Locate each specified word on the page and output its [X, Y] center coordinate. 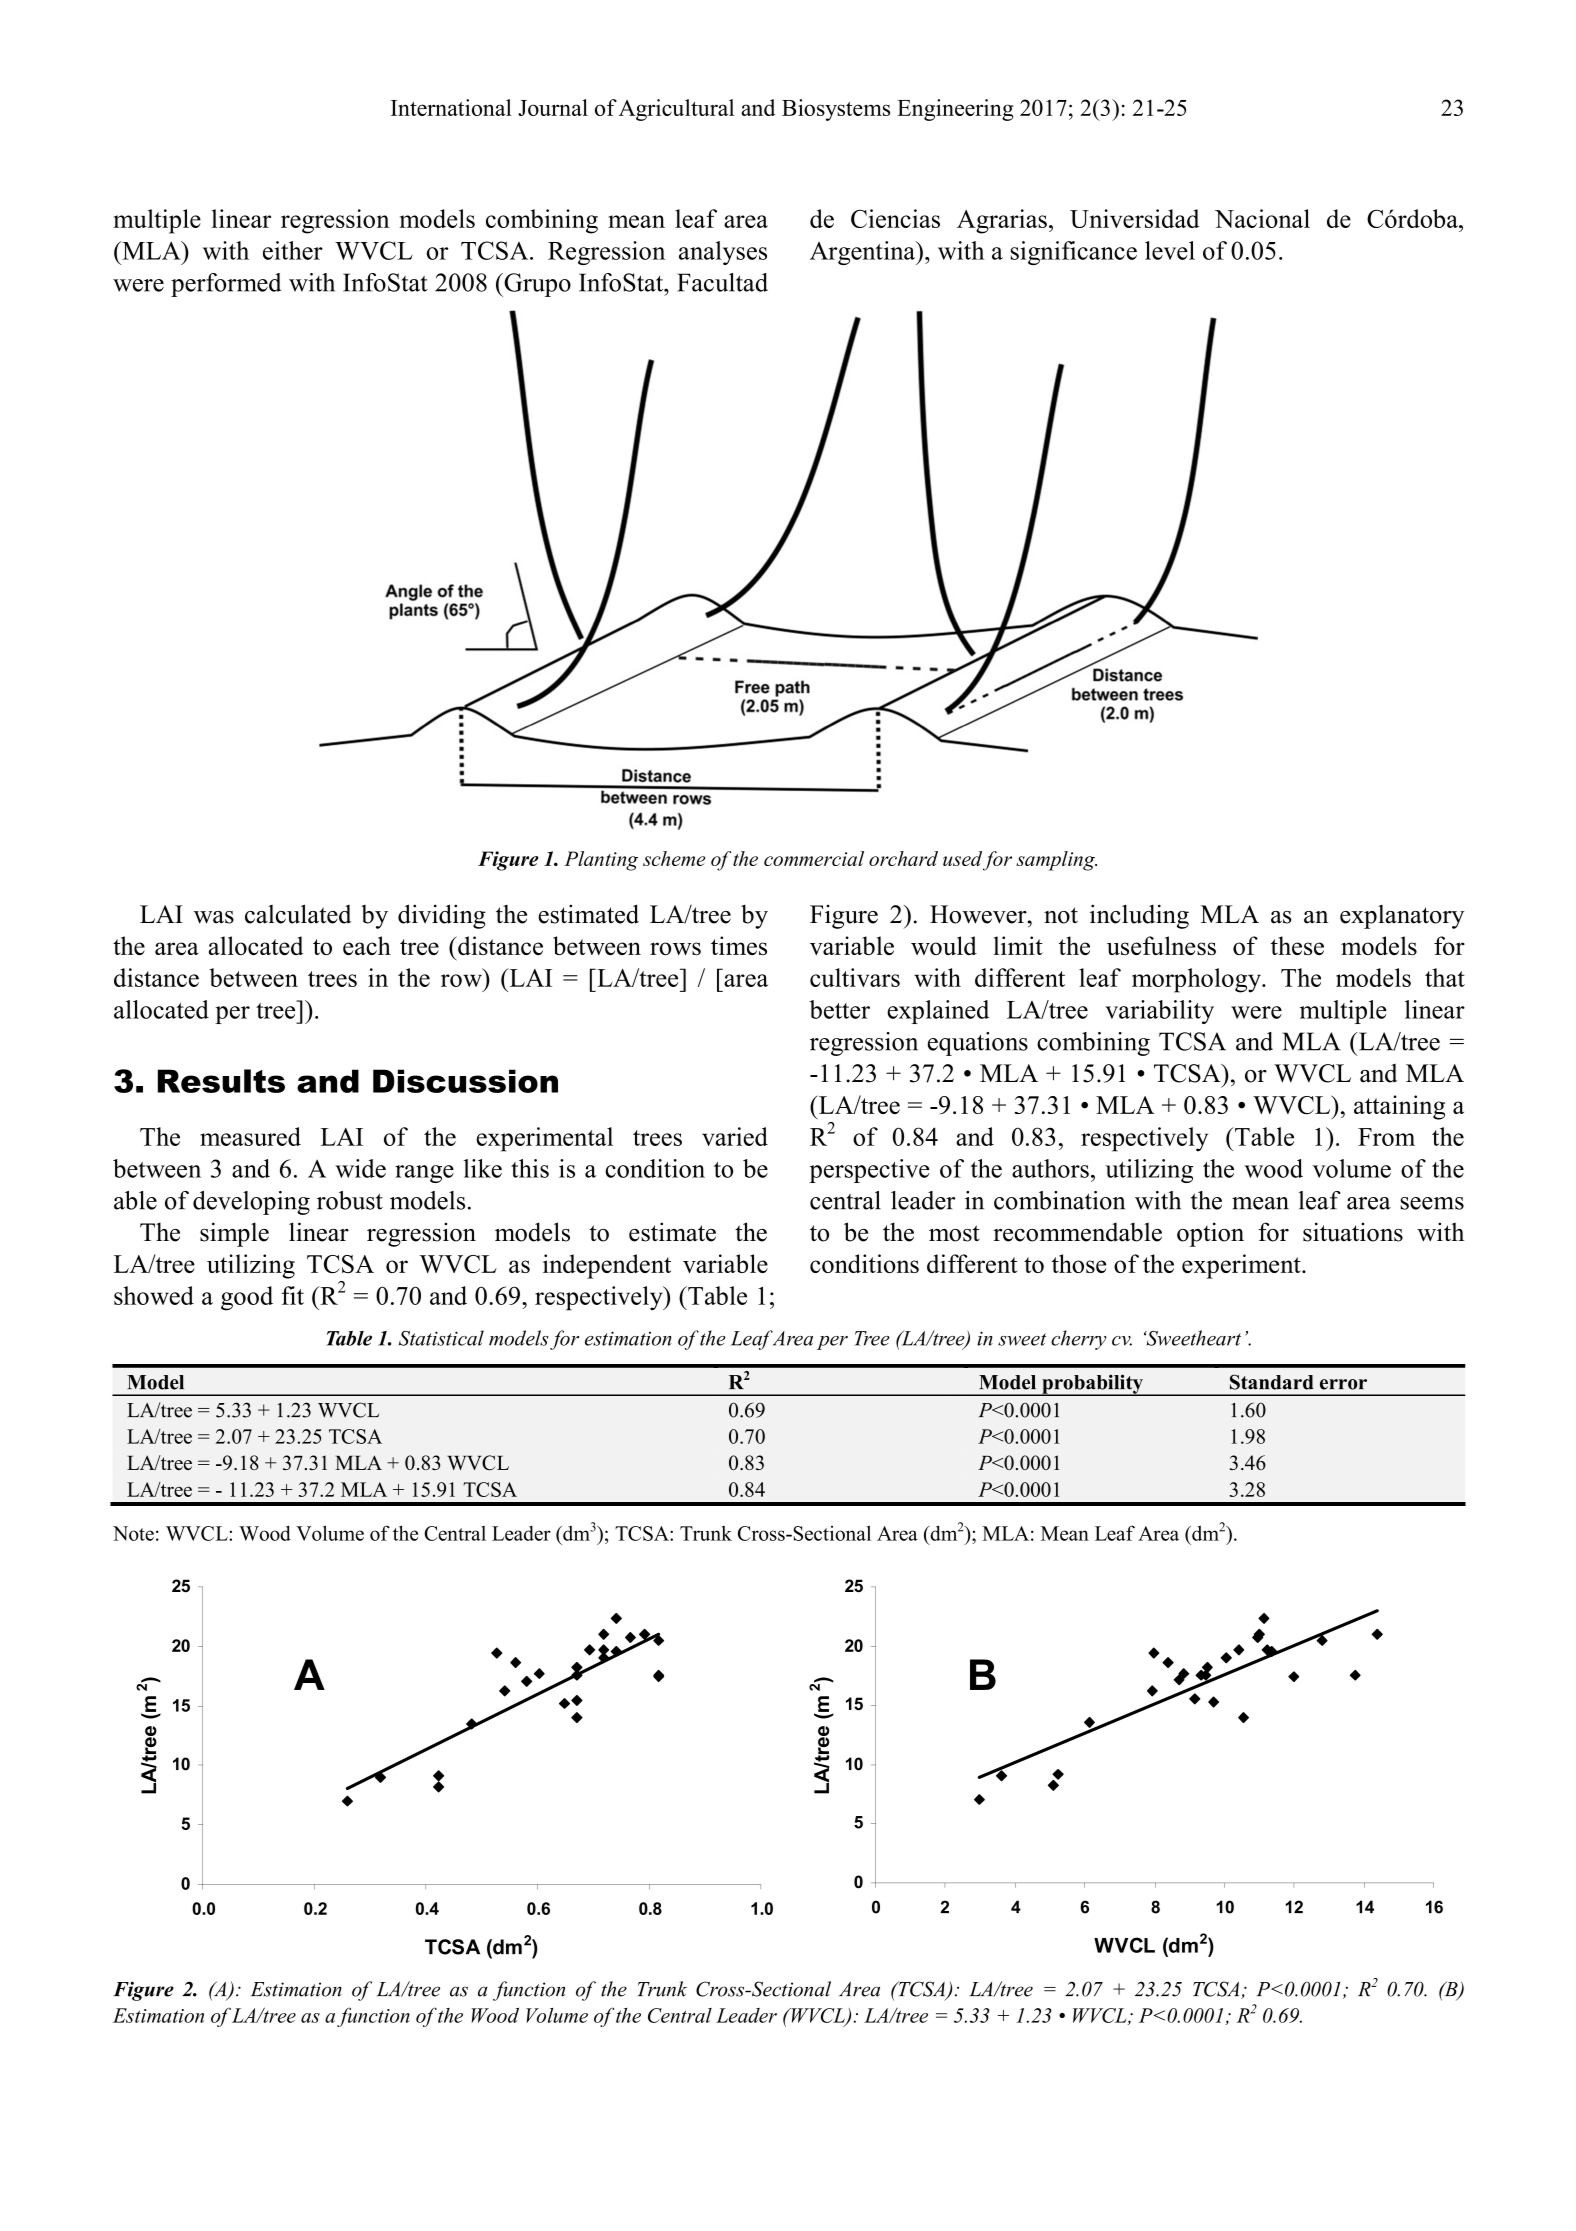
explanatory [1402, 917]
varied [735, 1136]
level [1170, 250]
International [451, 107]
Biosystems [836, 110]
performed [226, 285]
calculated [298, 914]
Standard [1272, 1382]
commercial [814, 858]
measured [250, 1136]
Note [133, 1533]
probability [1092, 1385]
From [1386, 1137]
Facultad [722, 282]
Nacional [1262, 218]
